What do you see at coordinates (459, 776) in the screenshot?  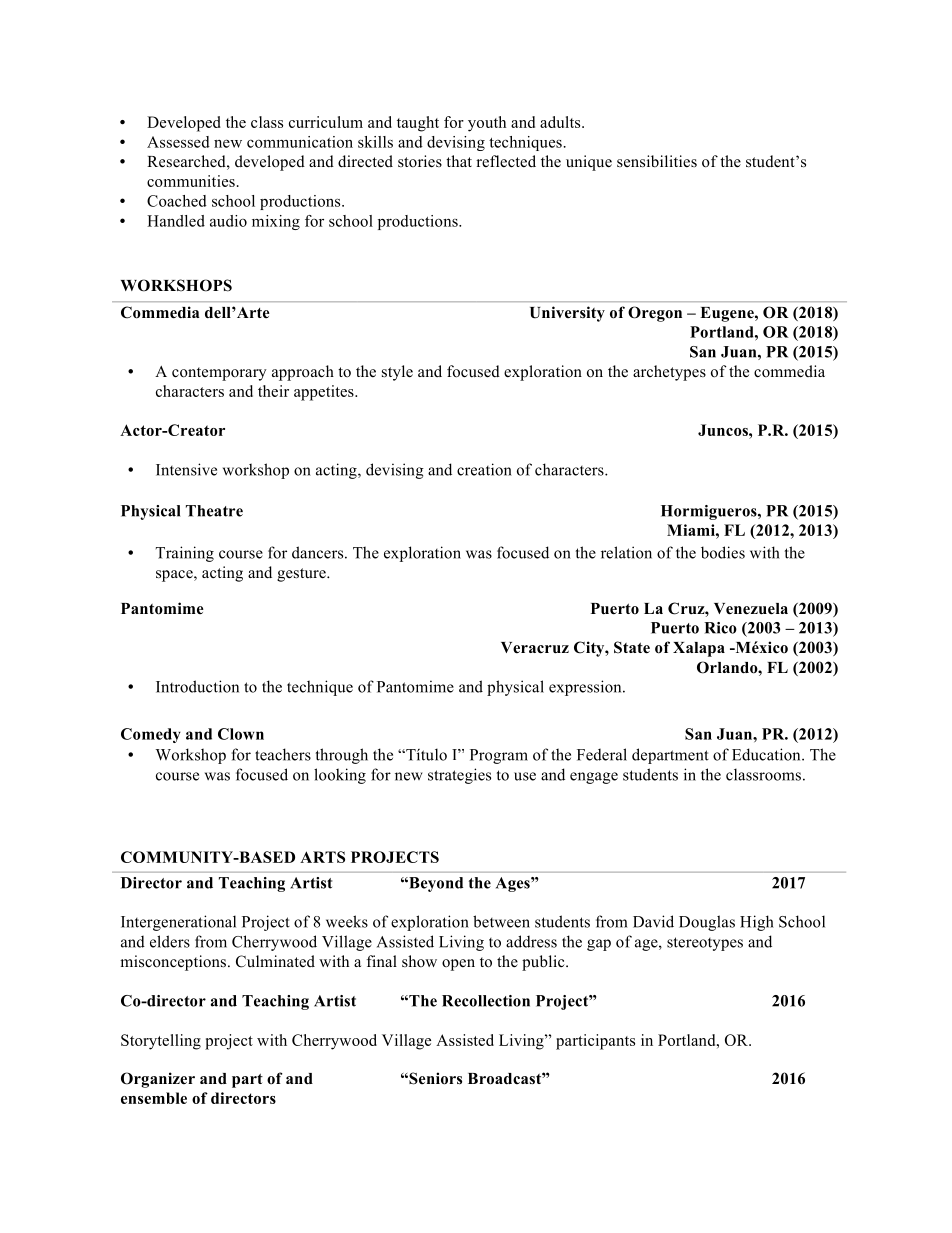 I see `strategies` at bounding box center [459, 776].
